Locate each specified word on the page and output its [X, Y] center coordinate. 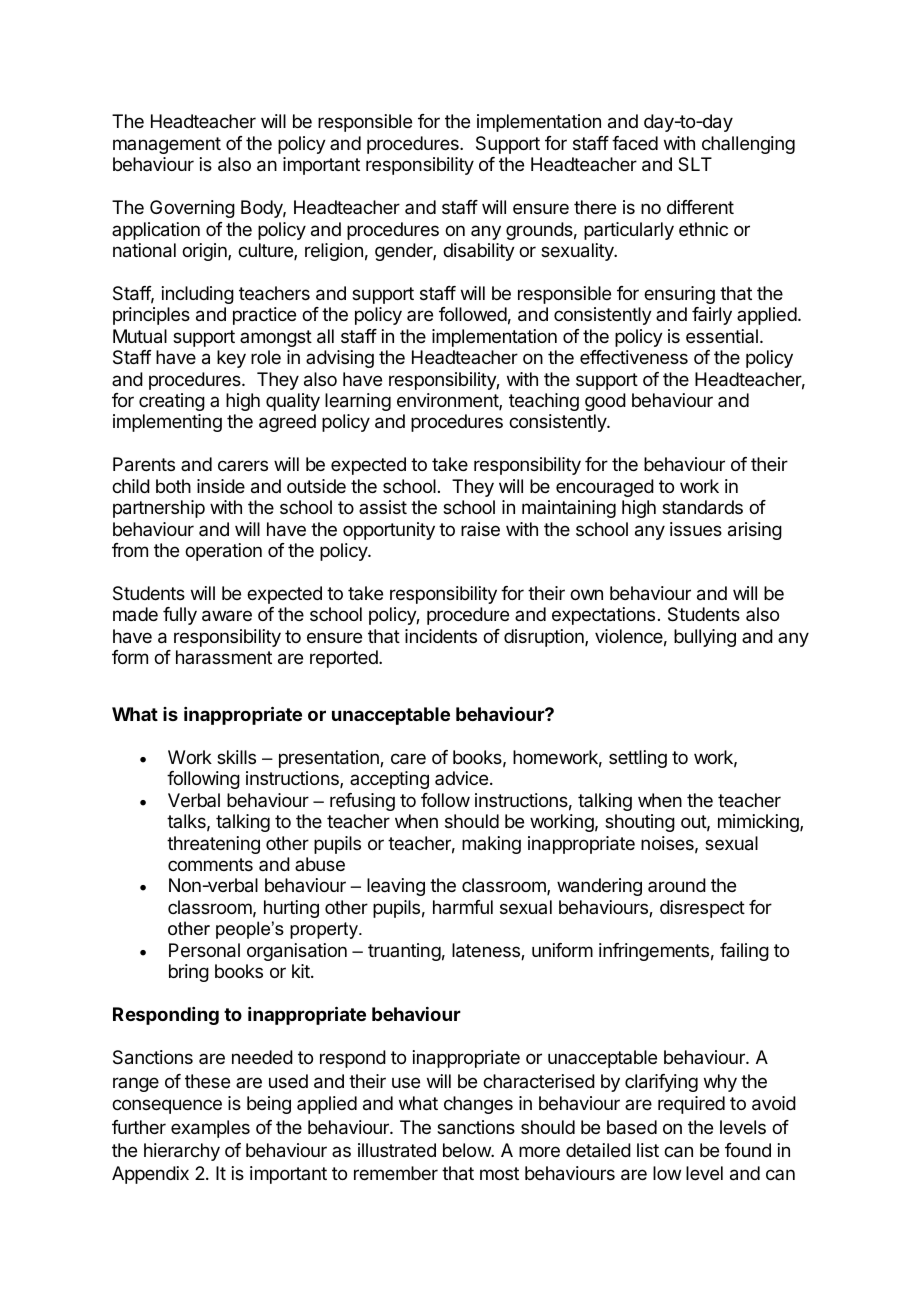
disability [479, 252]
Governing [192, 209]
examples [210, 1129]
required [691, 1105]
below [467, 1150]
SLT [695, 164]
